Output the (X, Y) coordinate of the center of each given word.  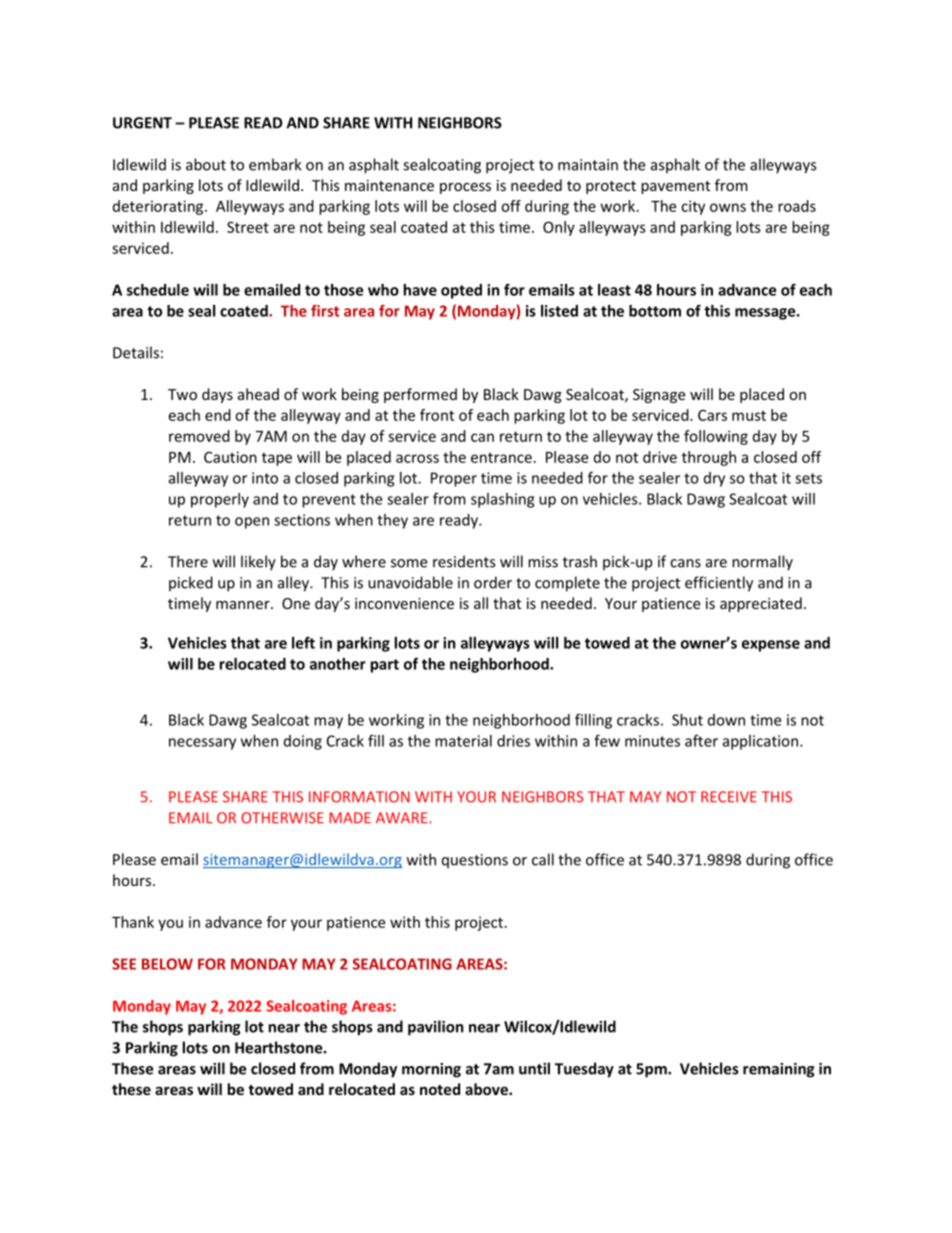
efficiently (719, 584)
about (206, 164)
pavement (675, 187)
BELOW (167, 964)
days (217, 395)
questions (475, 861)
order (493, 582)
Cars (712, 415)
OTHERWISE (282, 818)
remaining (778, 1070)
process (465, 188)
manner (244, 605)
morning (431, 1070)
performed (420, 395)
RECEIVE (729, 797)
